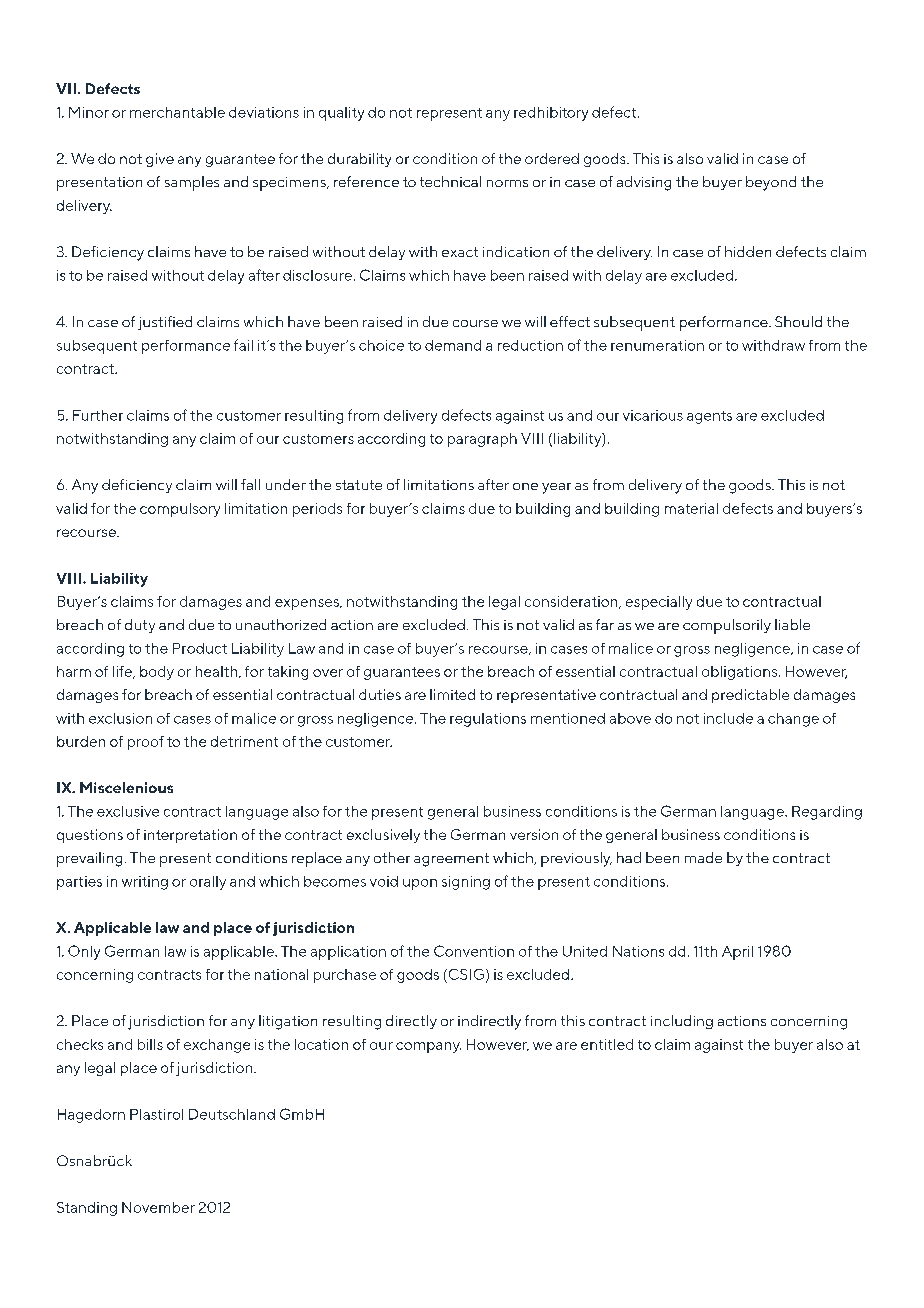  What do you see at coordinates (682, 1022) in the screenshot?
I see `including` at bounding box center [682, 1022].
